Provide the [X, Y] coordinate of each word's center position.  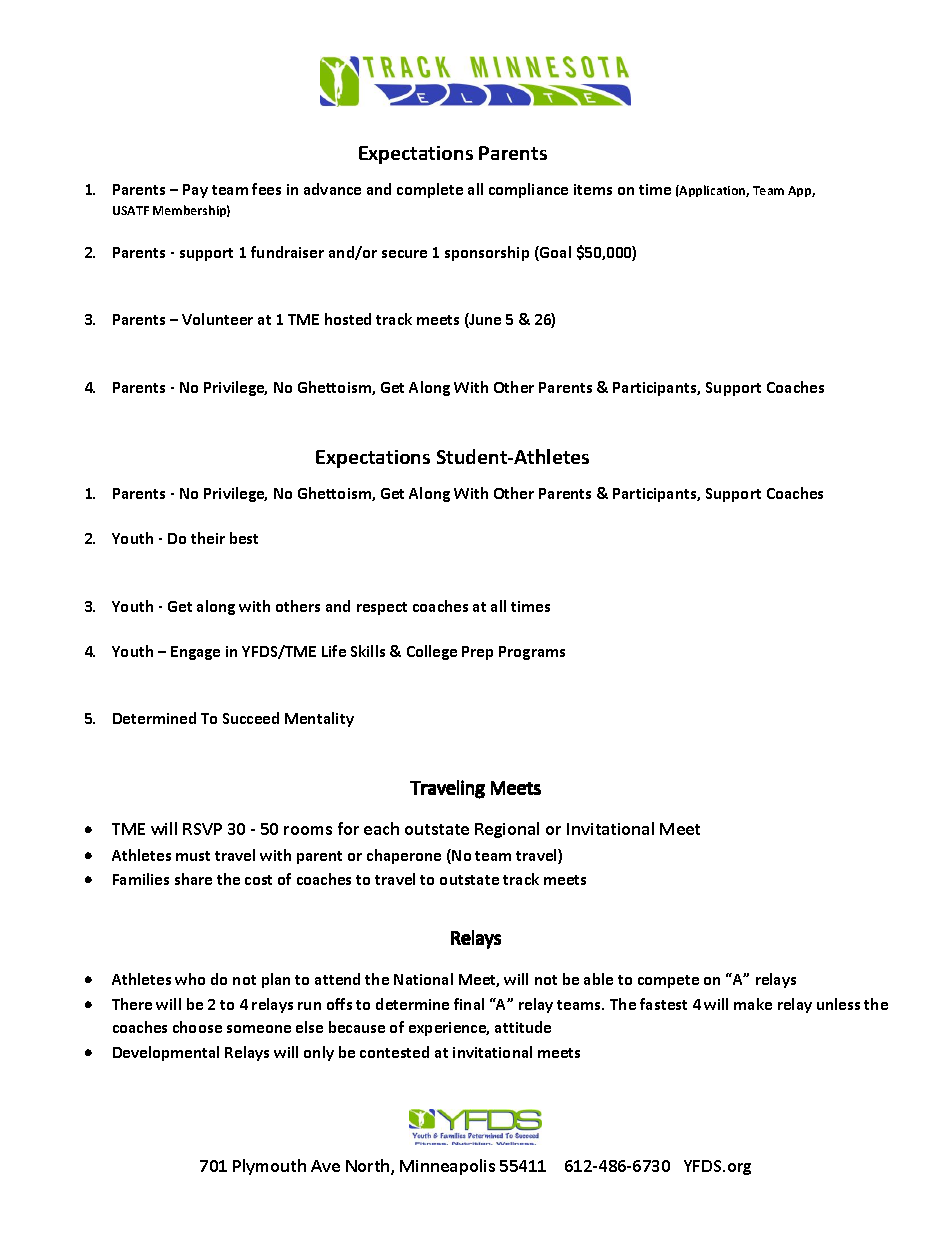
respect [382, 608]
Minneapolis [447, 1167]
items [593, 189]
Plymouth [269, 1167]
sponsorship [487, 253]
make [753, 1004]
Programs [532, 653]
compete [668, 981]
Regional [507, 830]
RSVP [202, 829]
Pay [195, 191]
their [208, 538]
